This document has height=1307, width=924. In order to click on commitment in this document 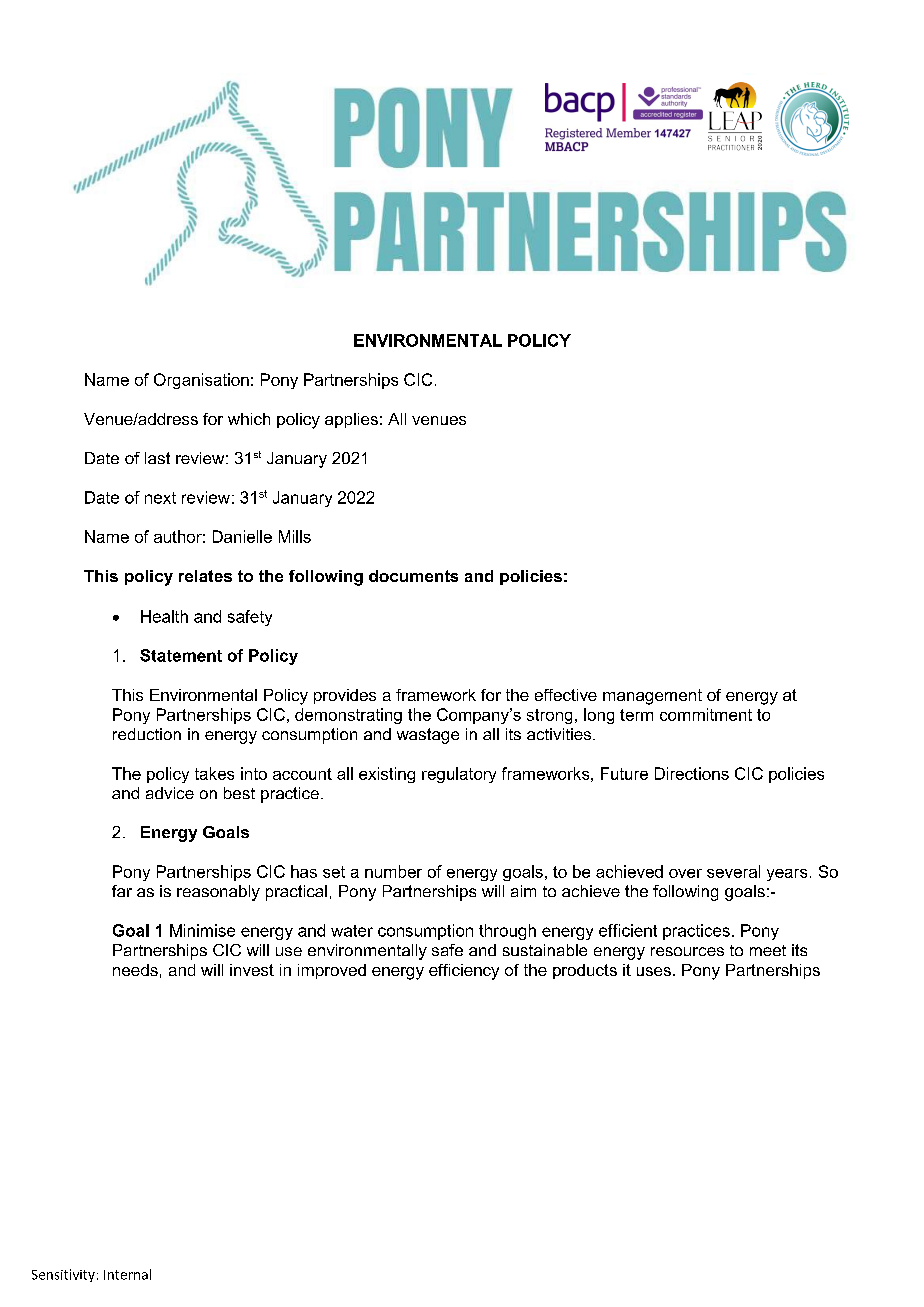, I will do `click(706, 714)`.
